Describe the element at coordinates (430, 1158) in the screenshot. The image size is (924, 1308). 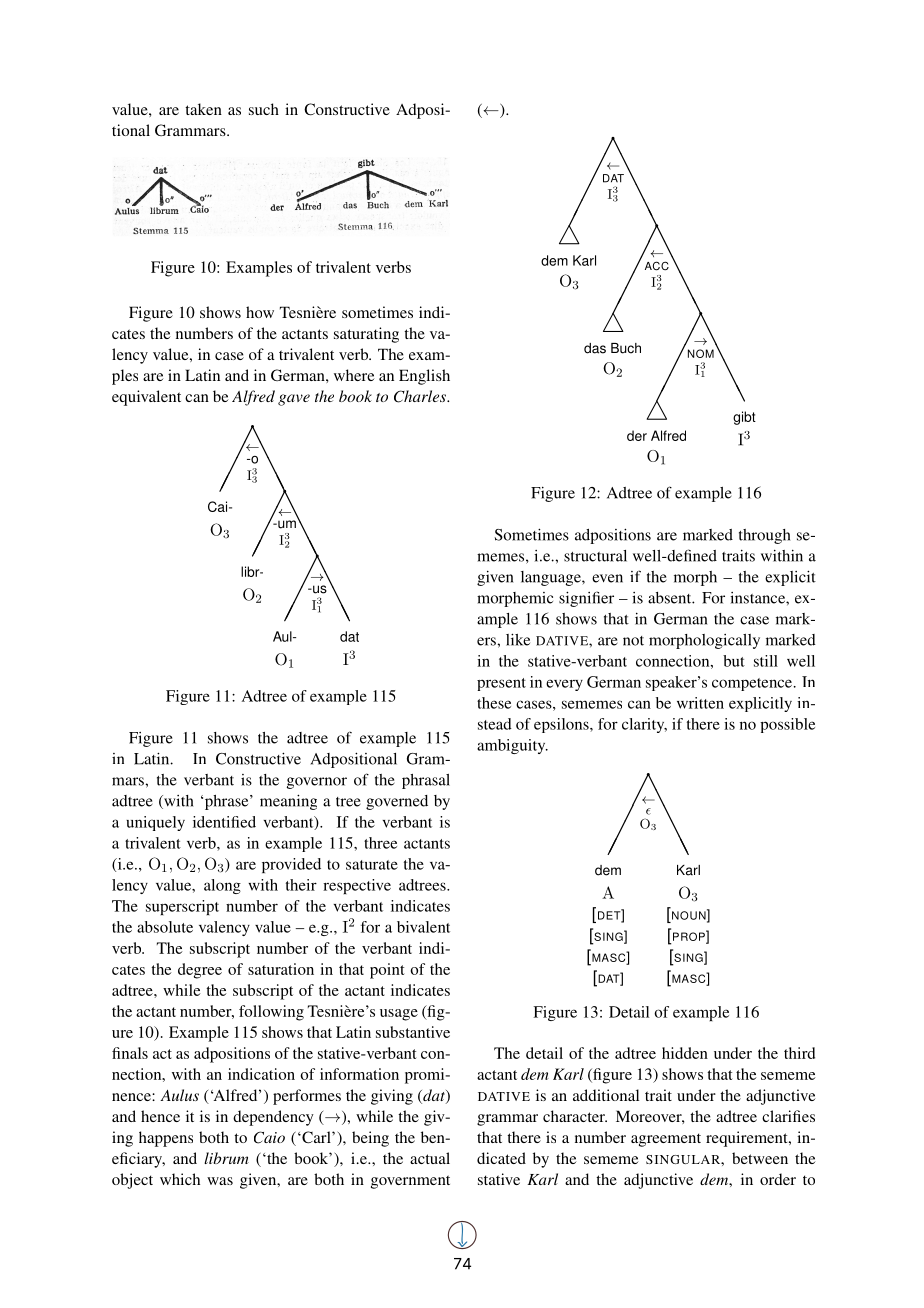
I see `actual` at that location.
